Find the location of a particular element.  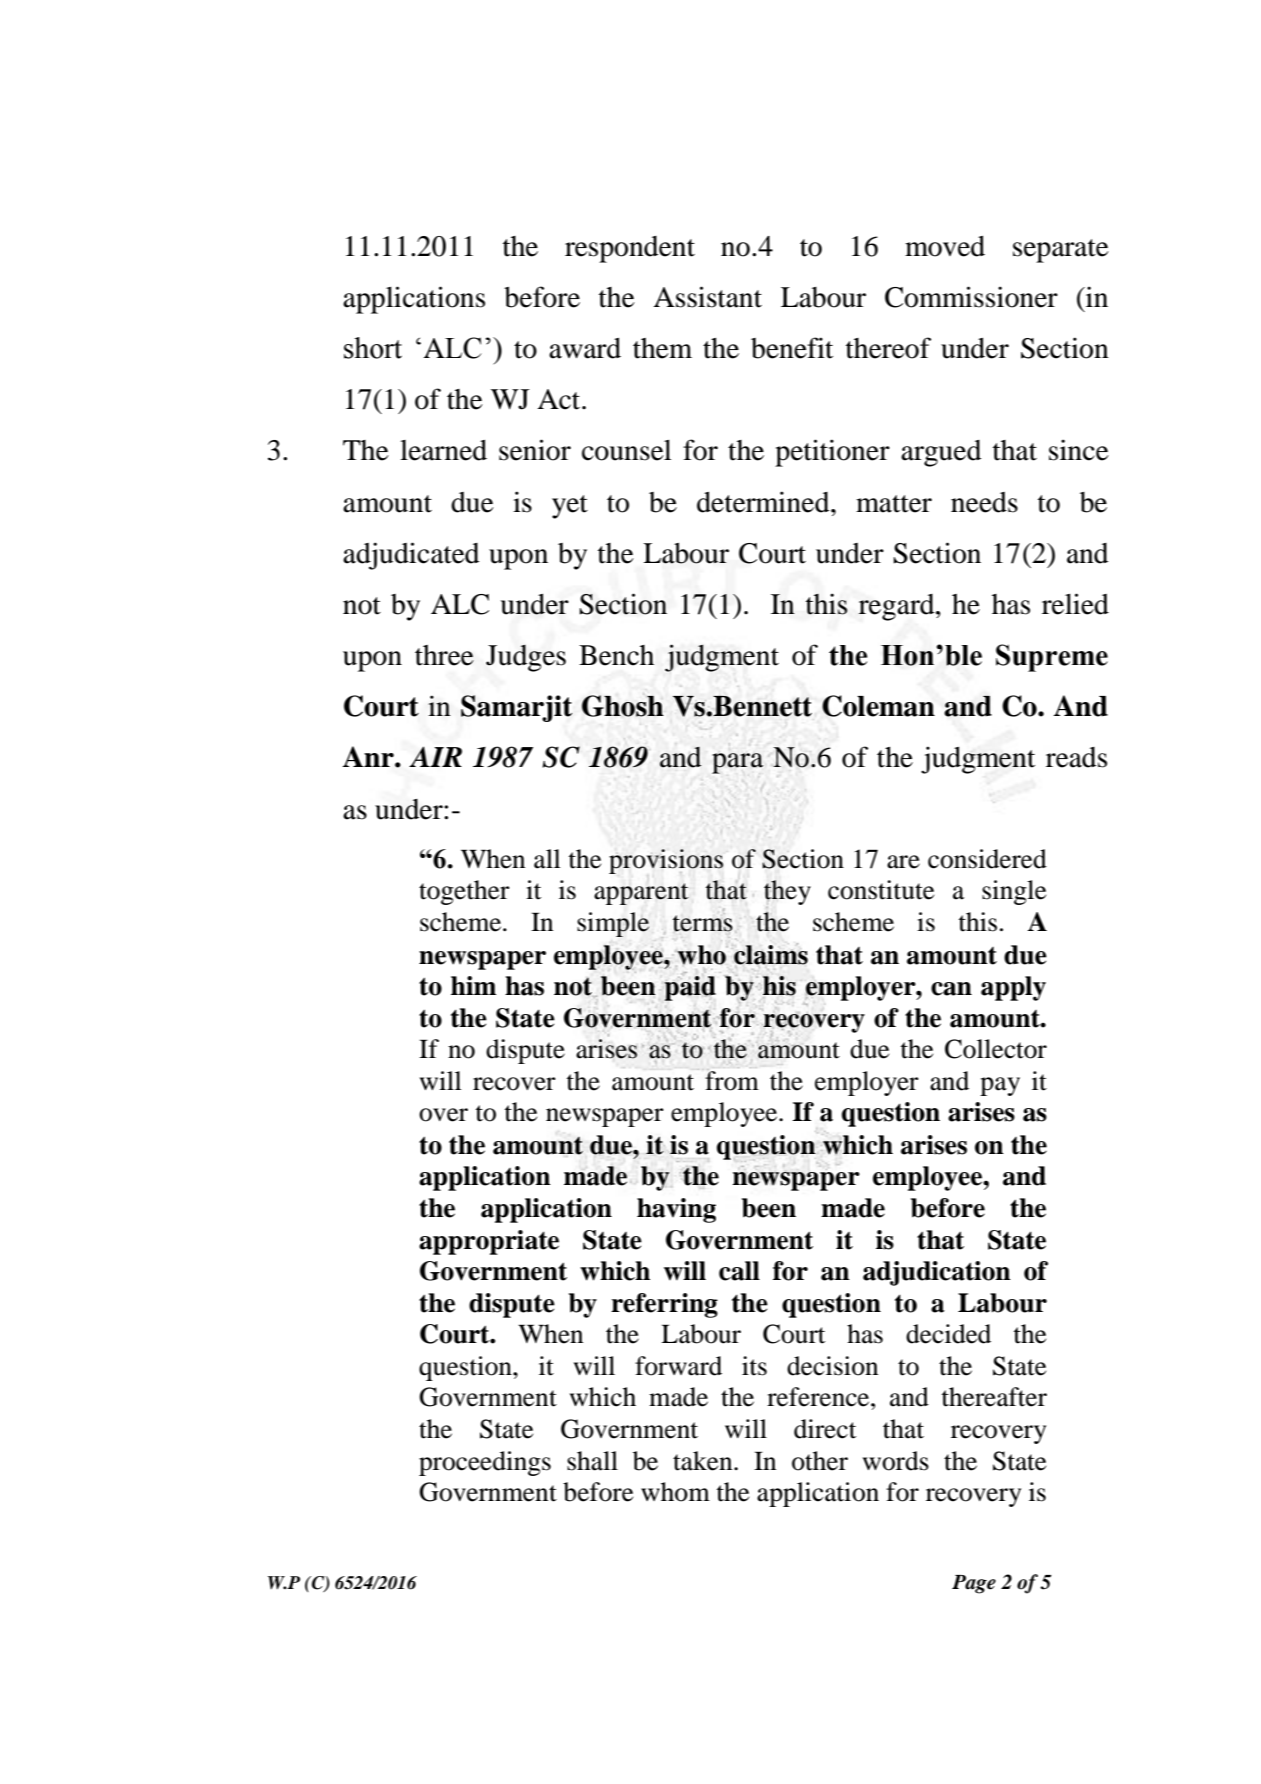

short is located at coordinates (373, 348).
